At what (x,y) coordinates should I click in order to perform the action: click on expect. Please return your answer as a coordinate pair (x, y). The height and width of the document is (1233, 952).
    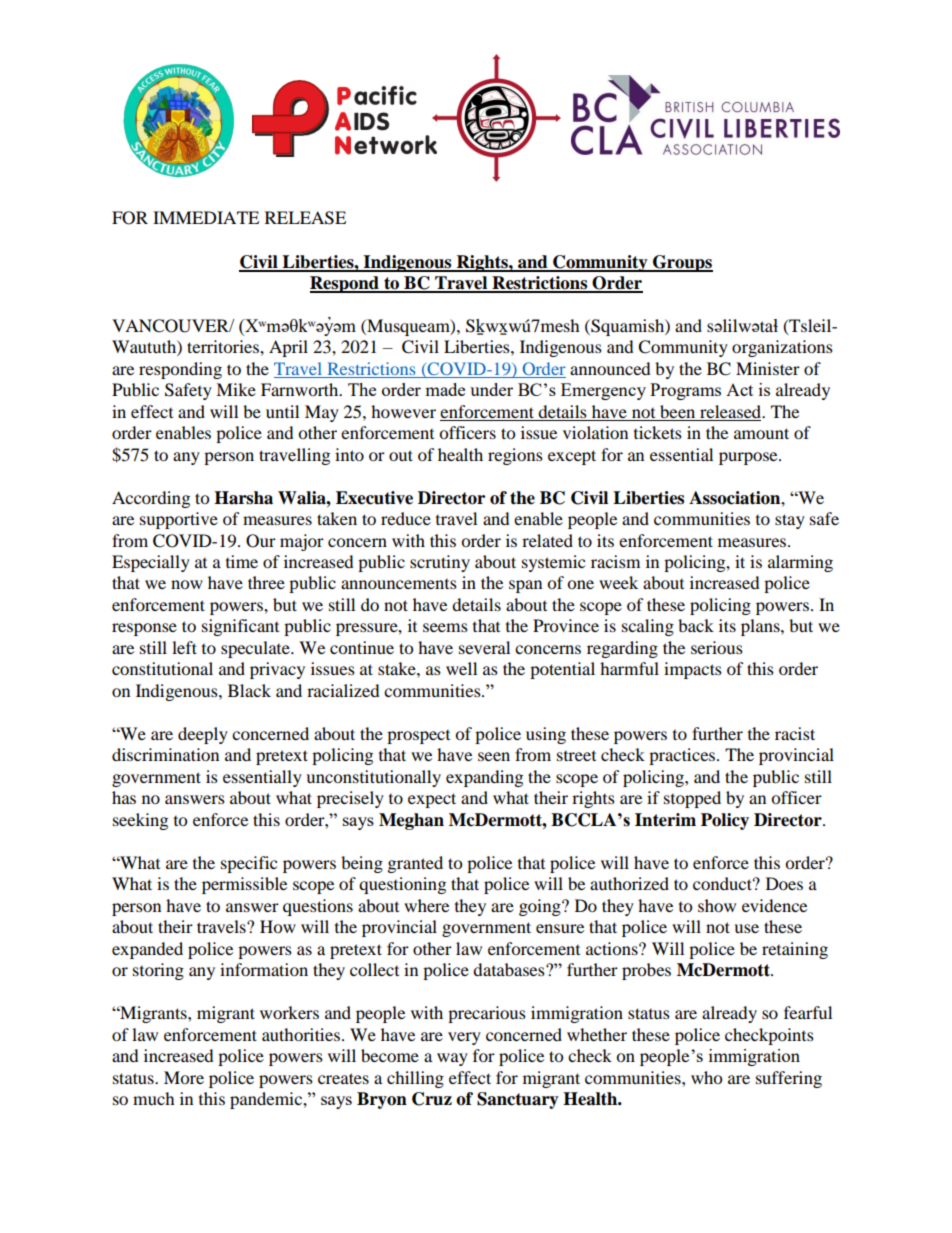
    Looking at the image, I should click on (432, 800).
